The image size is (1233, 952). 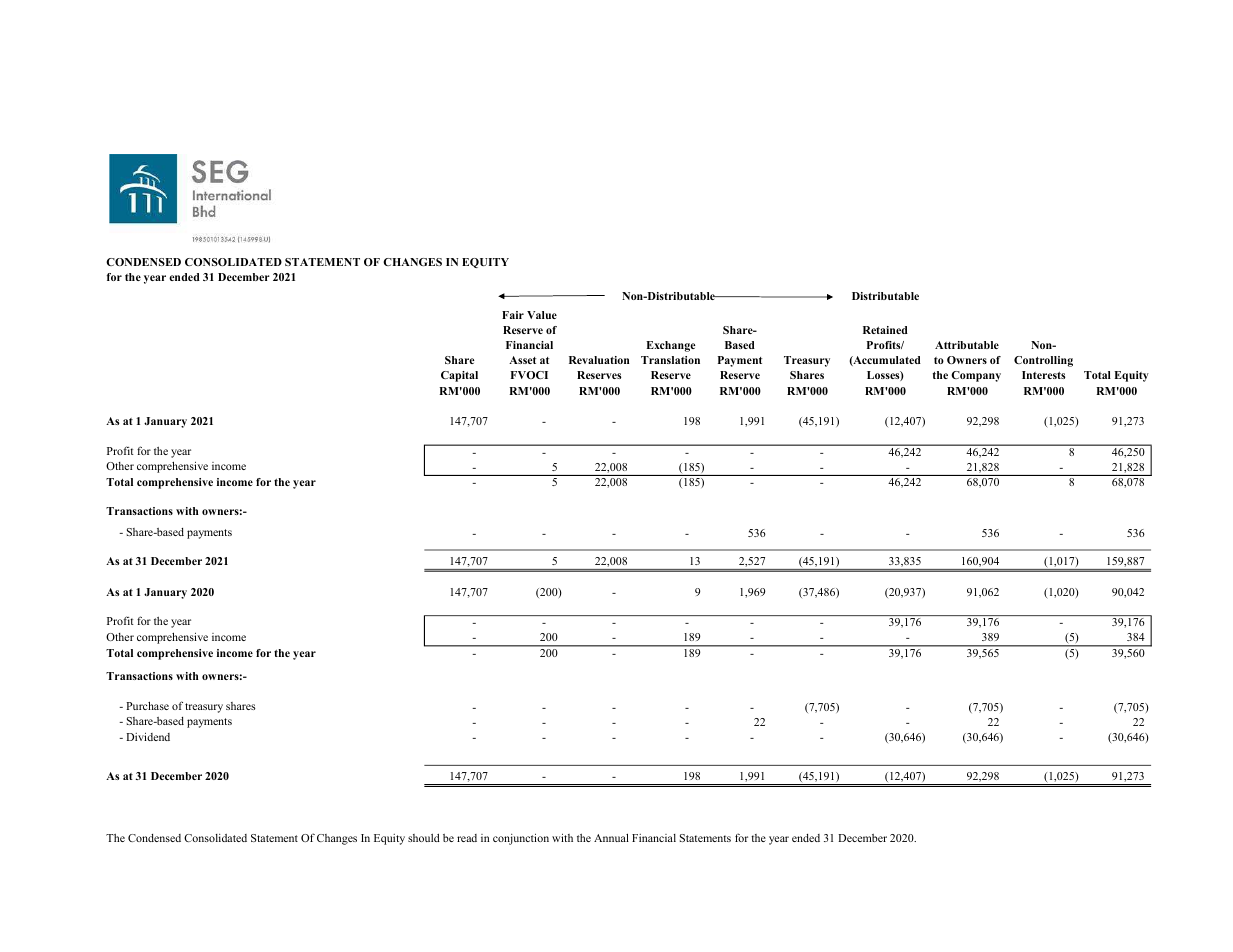 I want to click on Annual, so click(x=611, y=837).
